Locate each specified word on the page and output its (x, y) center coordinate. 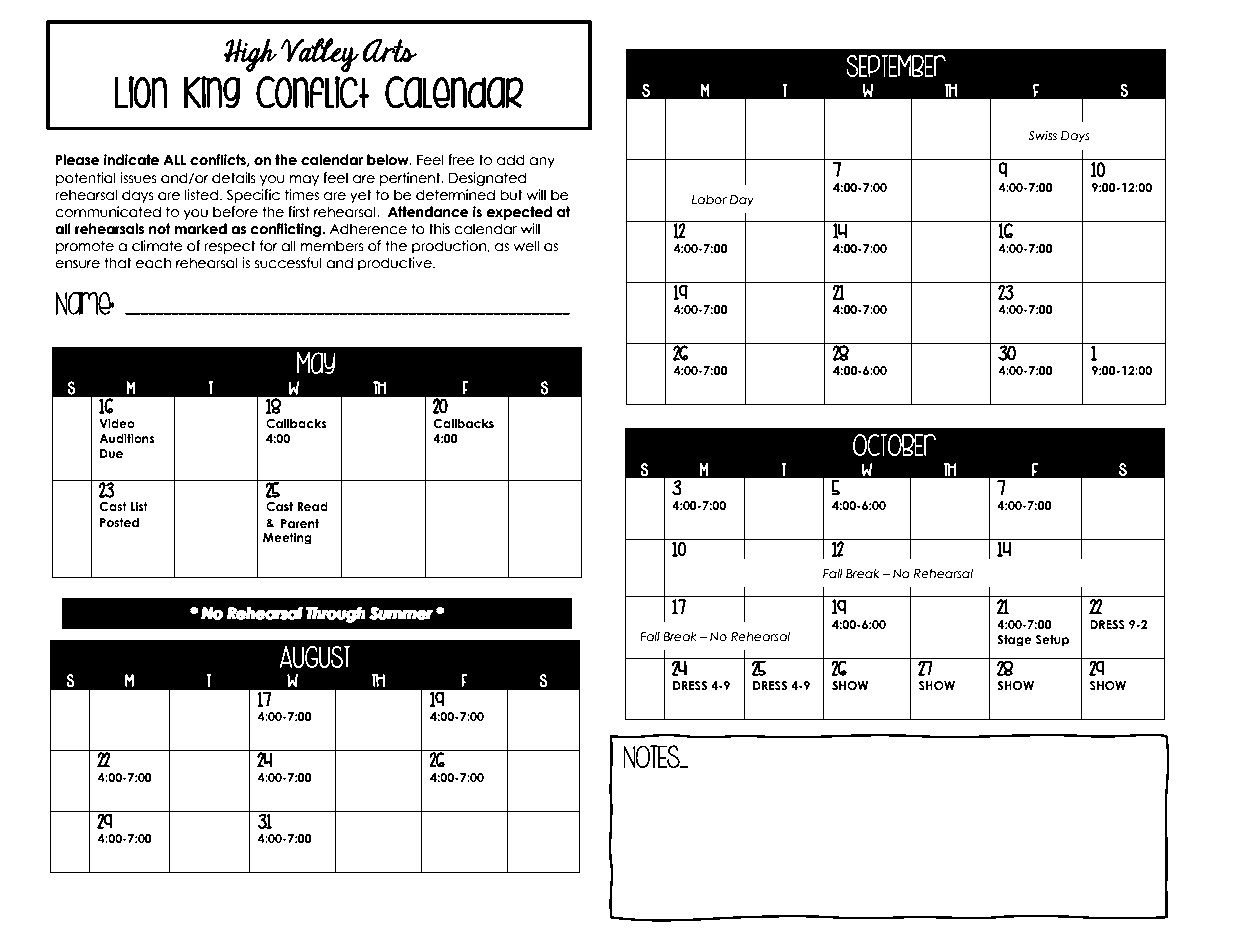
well (526, 245)
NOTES (652, 757)
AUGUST (315, 657)
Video (117, 423)
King (212, 92)
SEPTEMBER (896, 65)
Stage (1014, 641)
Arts (389, 50)
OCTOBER (894, 444)
